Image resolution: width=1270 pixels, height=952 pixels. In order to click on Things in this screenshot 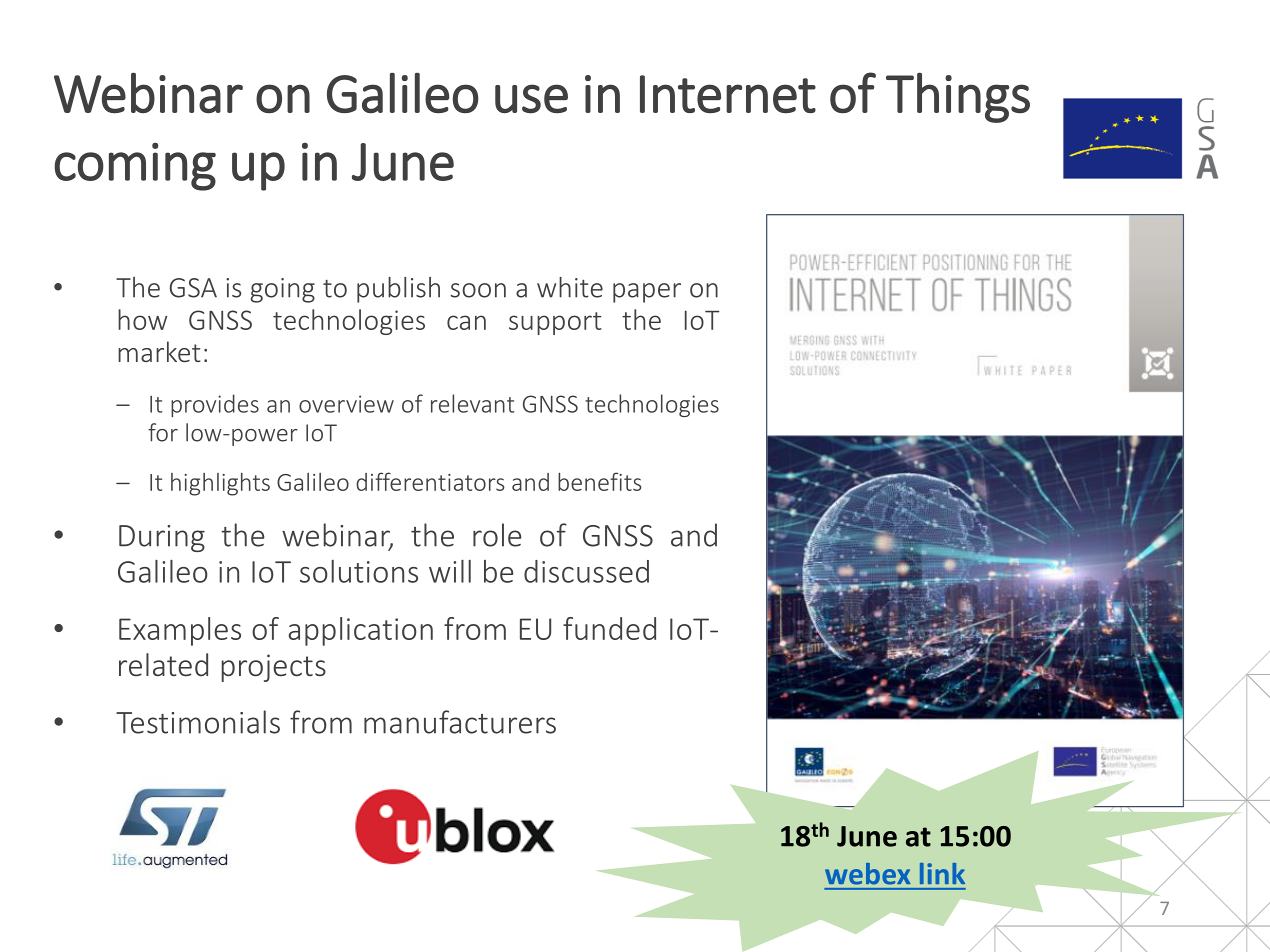, I will do `click(958, 97)`.
